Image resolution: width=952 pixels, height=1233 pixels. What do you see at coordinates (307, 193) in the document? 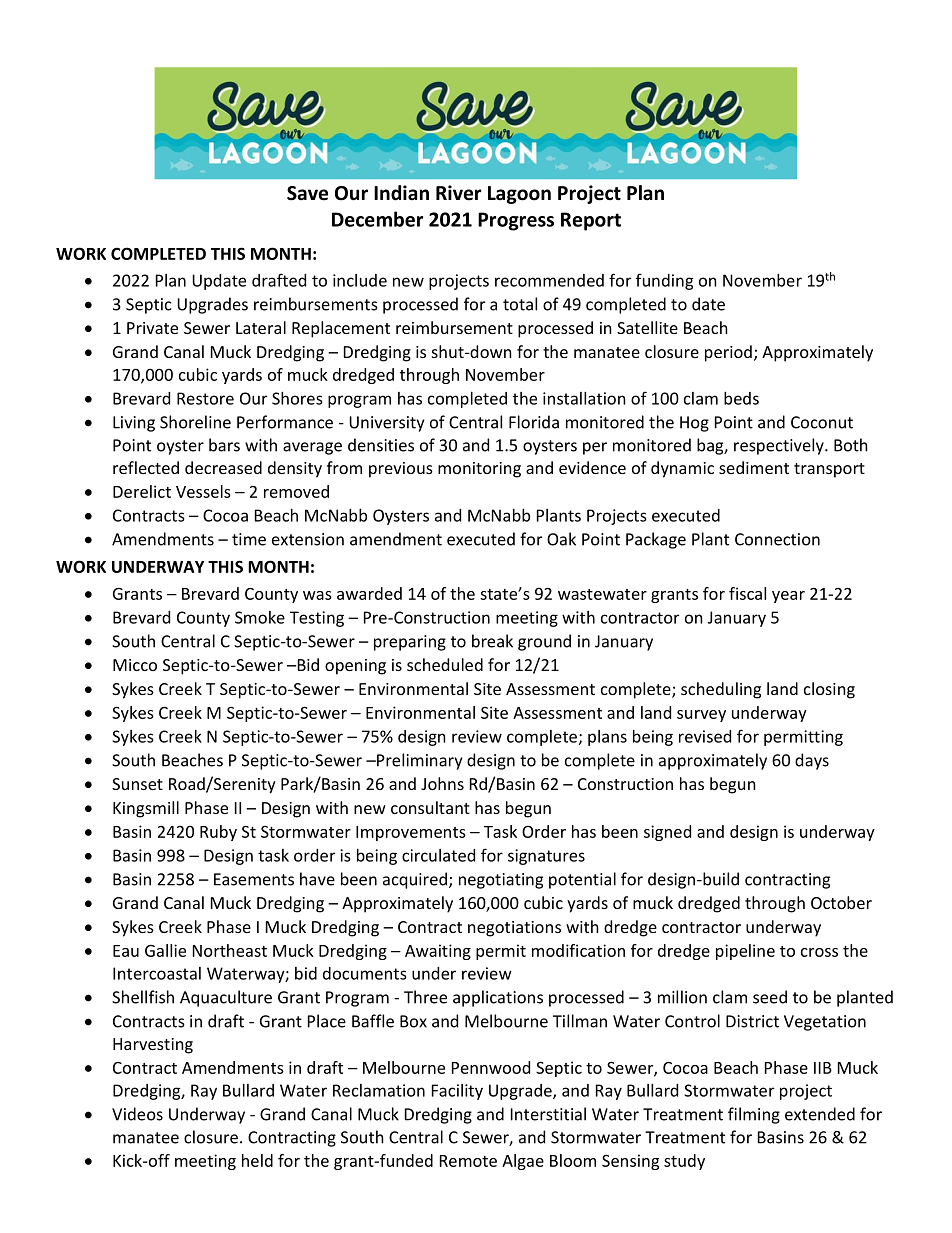
I see `Save` at bounding box center [307, 193].
